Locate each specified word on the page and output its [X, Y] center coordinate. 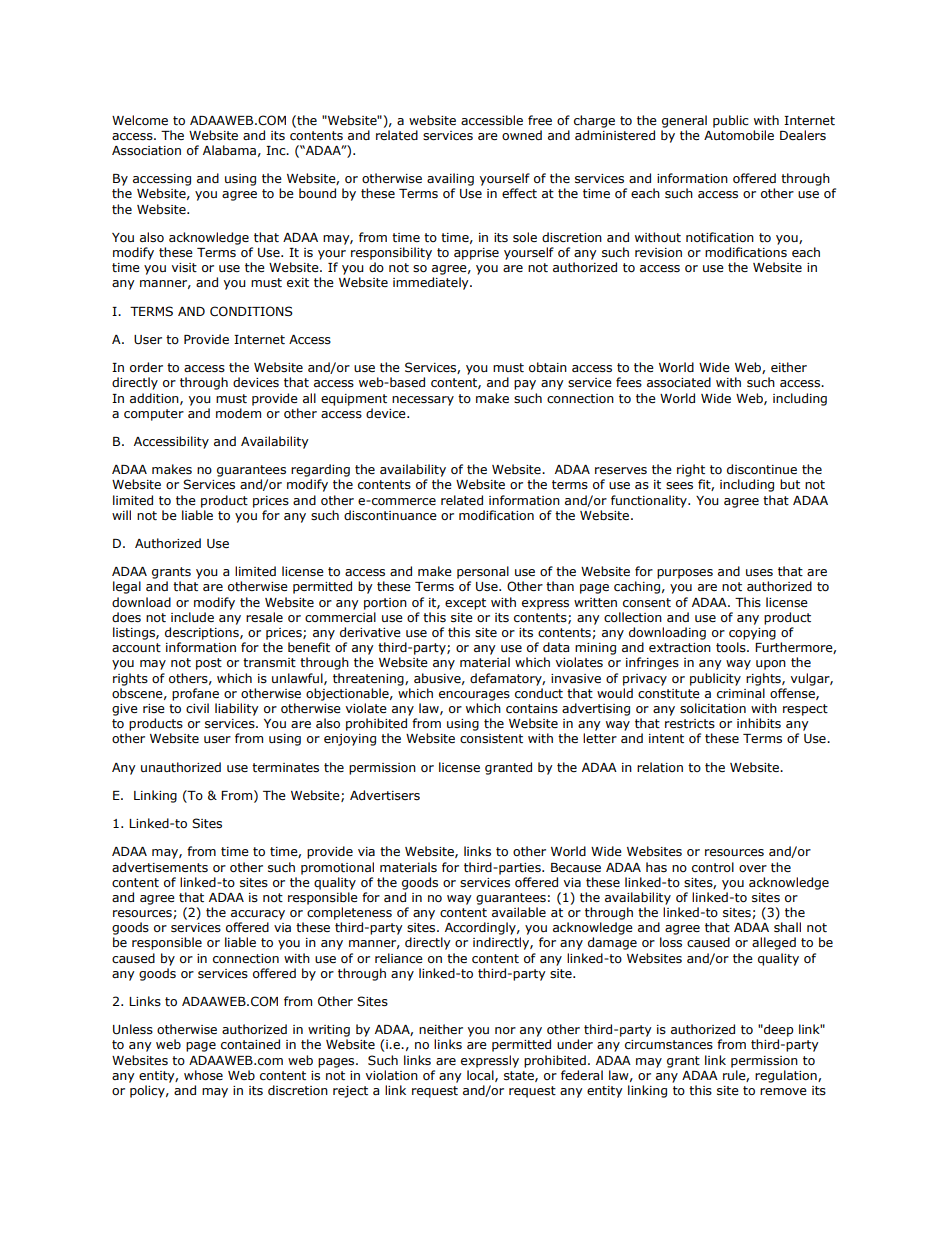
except [465, 604]
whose [203, 1075]
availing [450, 179]
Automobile [739, 135]
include [192, 617]
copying [752, 634]
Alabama [229, 150]
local [481, 1076]
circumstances [669, 1045]
